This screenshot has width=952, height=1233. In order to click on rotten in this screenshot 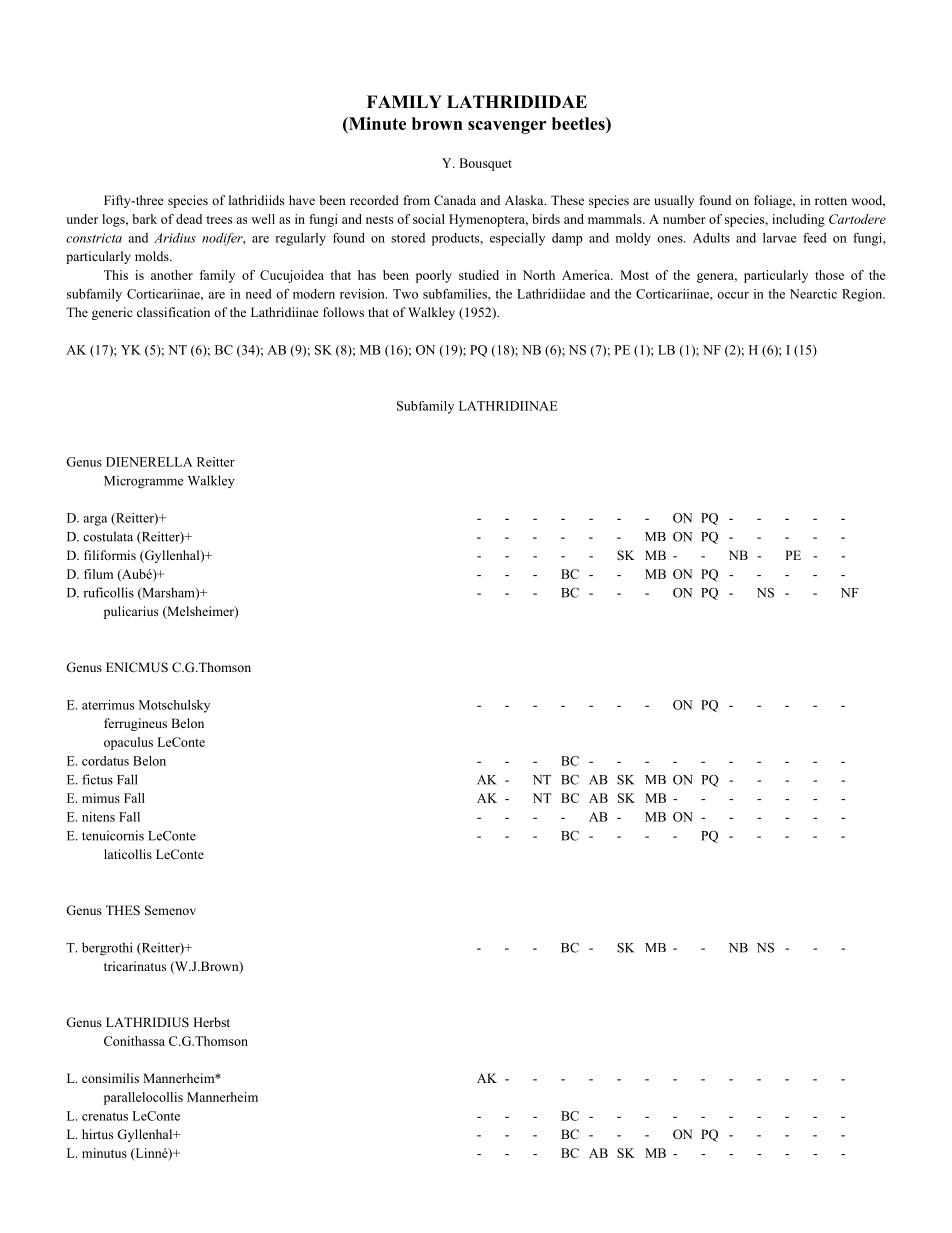, I will do `click(831, 201)`.
